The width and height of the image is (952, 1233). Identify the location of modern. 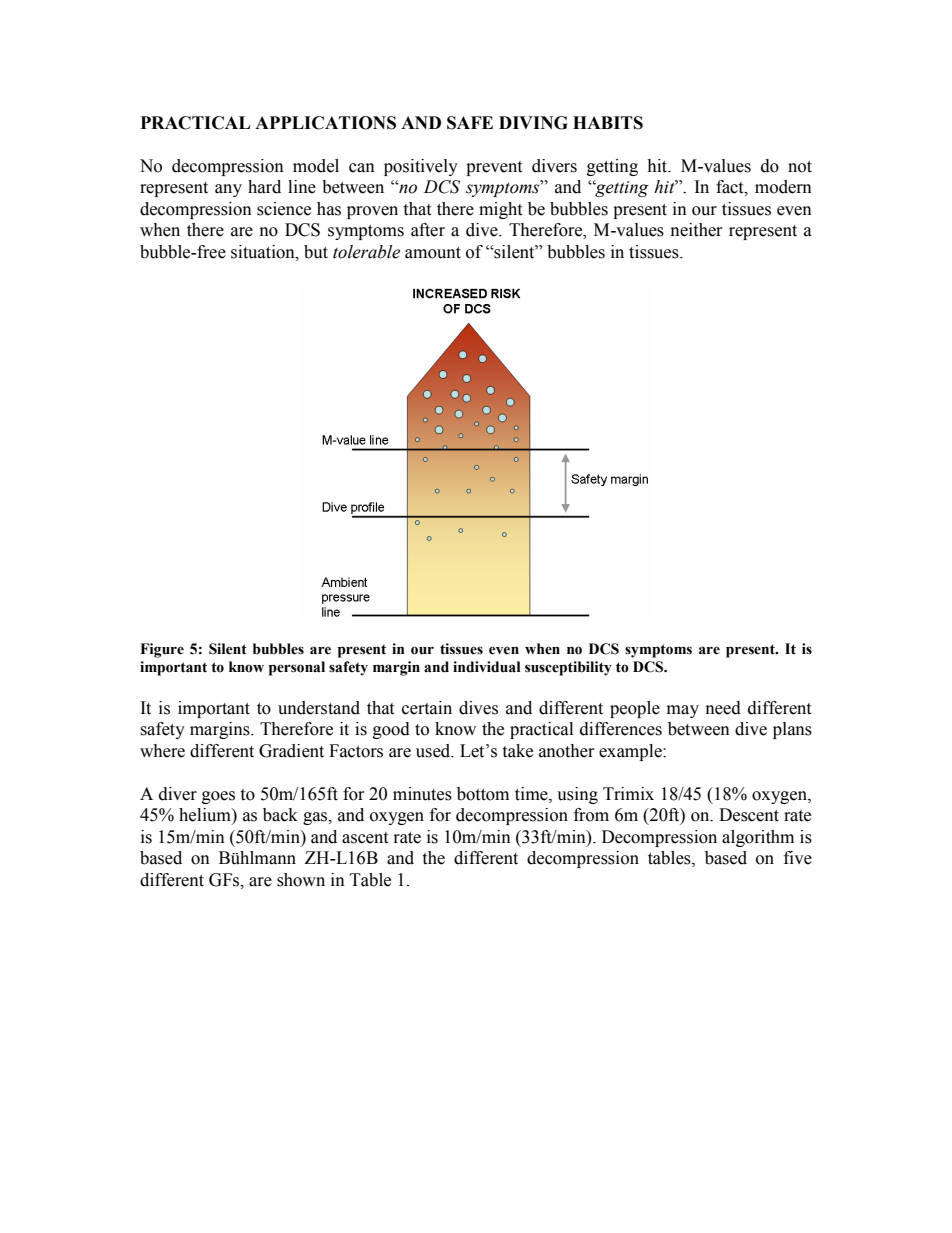
(783, 187).
